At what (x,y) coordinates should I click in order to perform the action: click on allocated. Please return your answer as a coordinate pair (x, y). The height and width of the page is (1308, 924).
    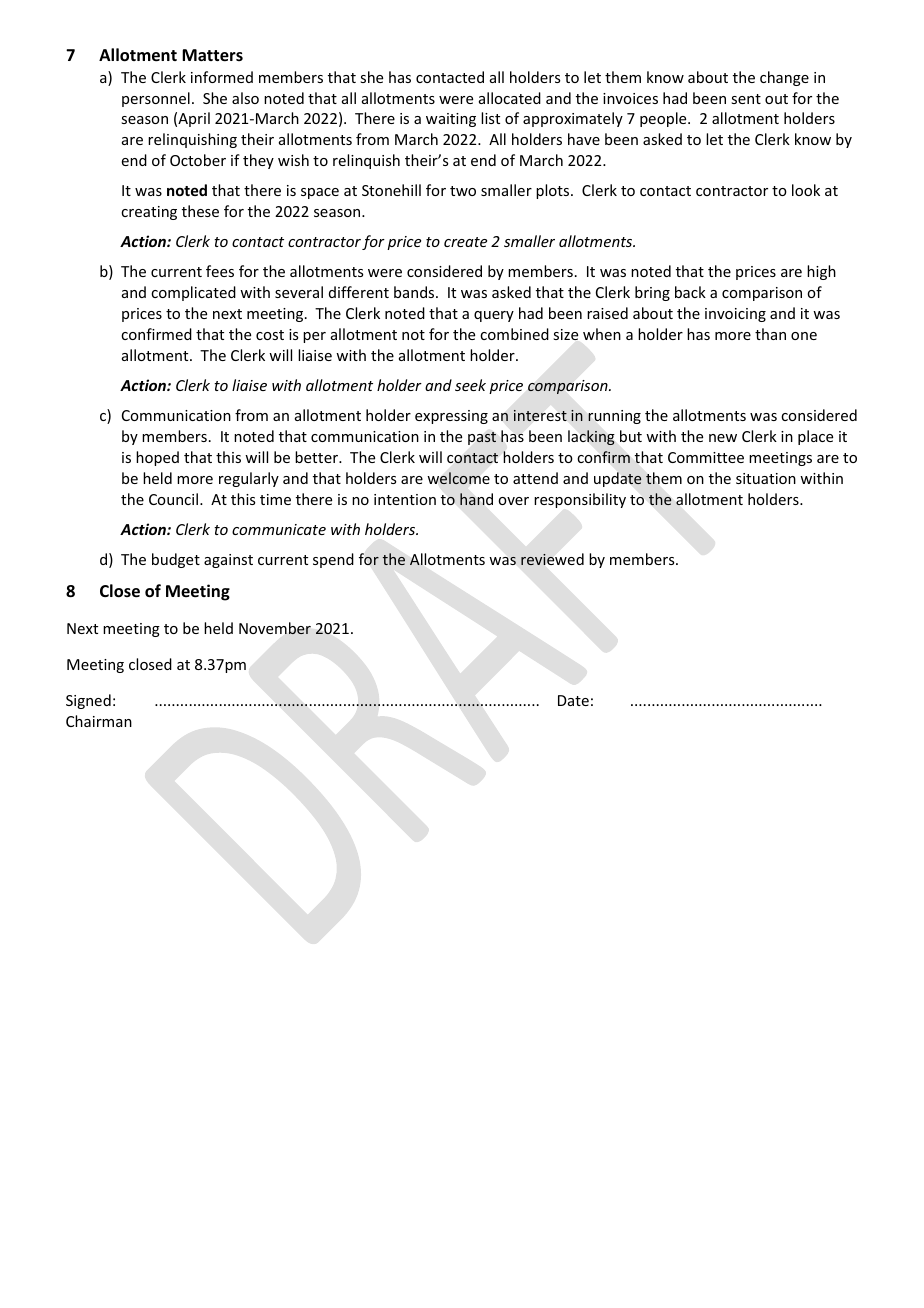
    Looking at the image, I should click on (510, 98).
